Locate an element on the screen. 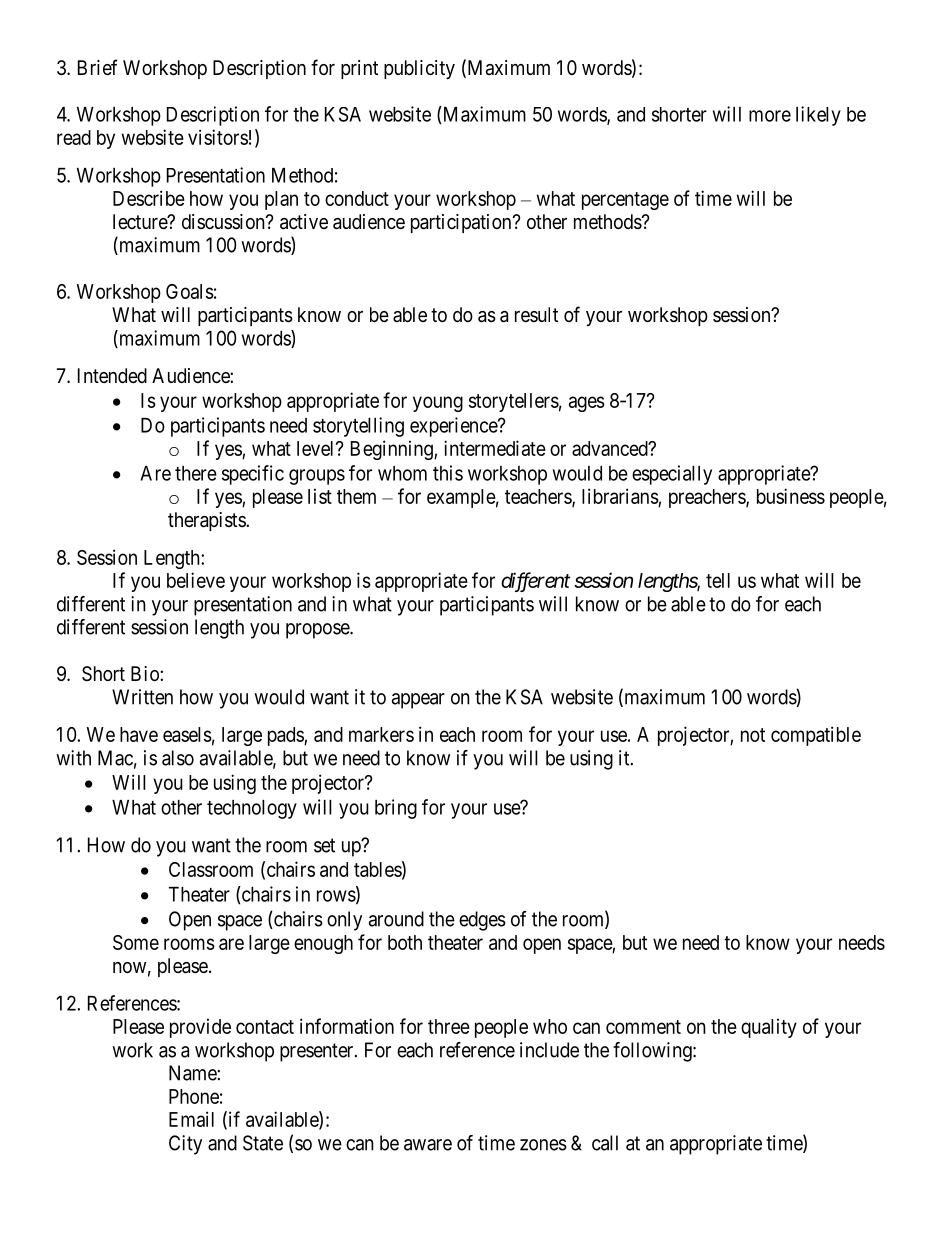 The image size is (952, 1233). print is located at coordinates (359, 69).
